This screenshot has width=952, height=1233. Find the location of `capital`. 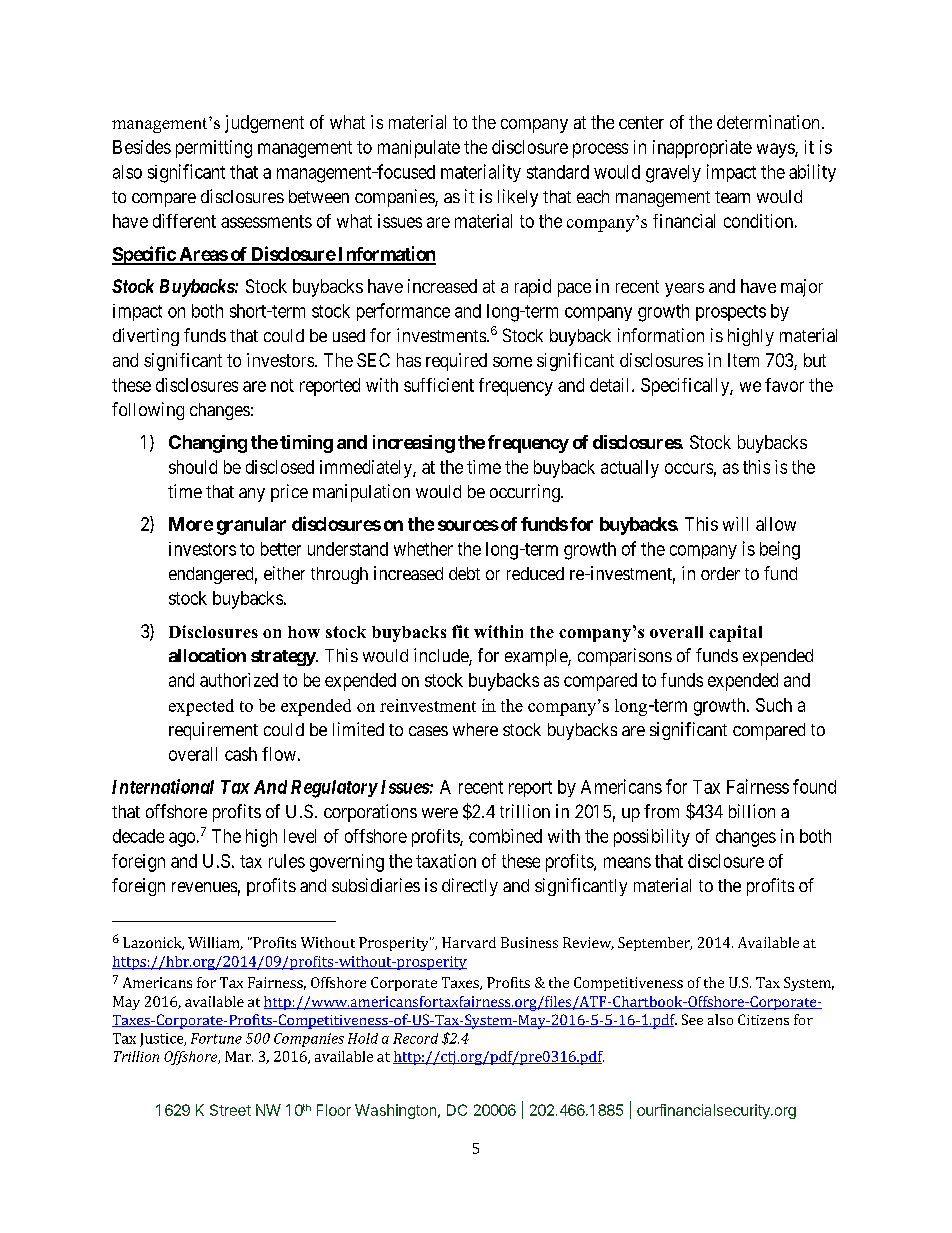

capital is located at coordinates (735, 633).
